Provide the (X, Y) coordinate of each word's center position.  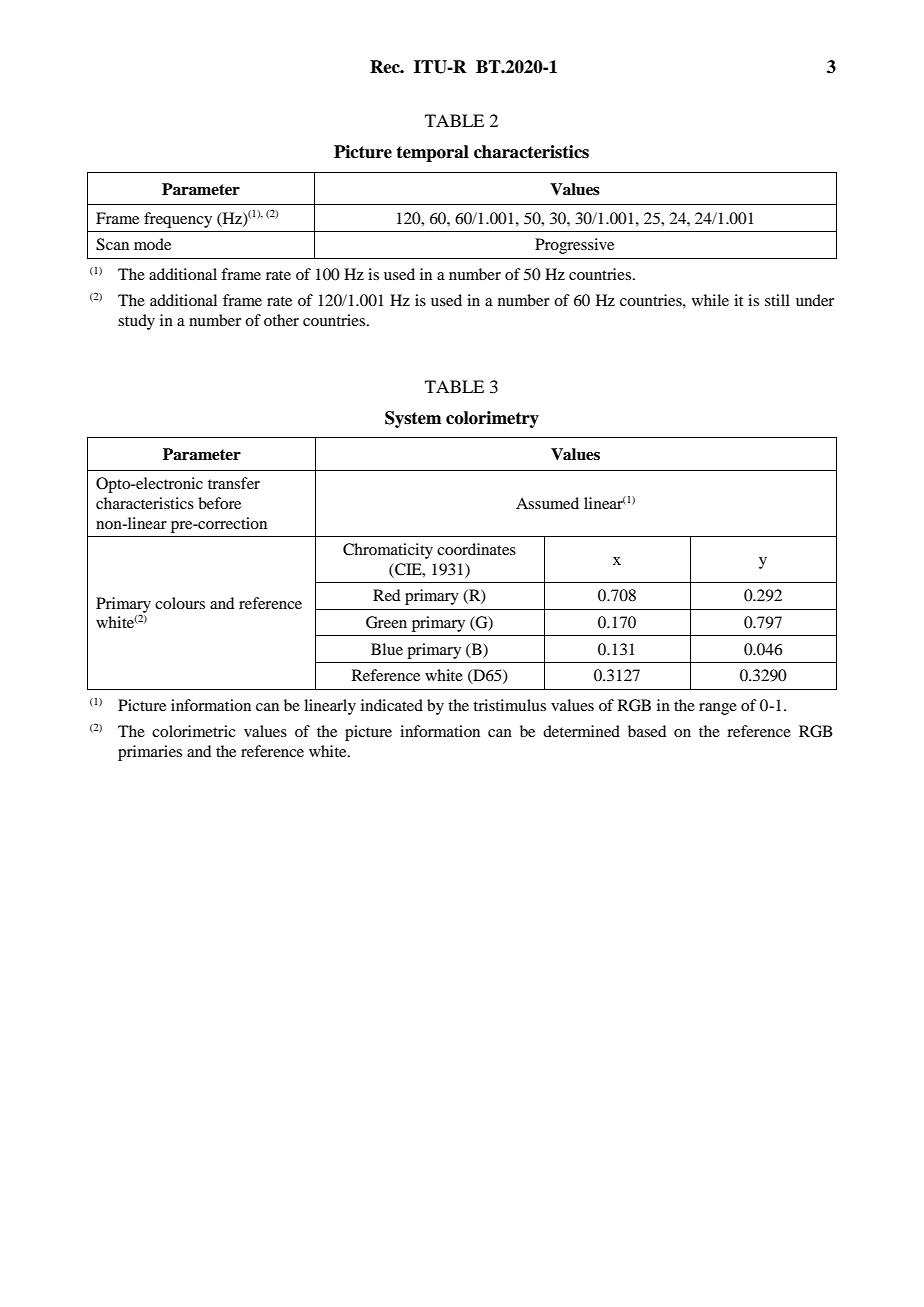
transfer (234, 483)
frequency (178, 220)
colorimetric (193, 731)
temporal (432, 153)
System (413, 419)
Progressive (574, 246)
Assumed (547, 503)
